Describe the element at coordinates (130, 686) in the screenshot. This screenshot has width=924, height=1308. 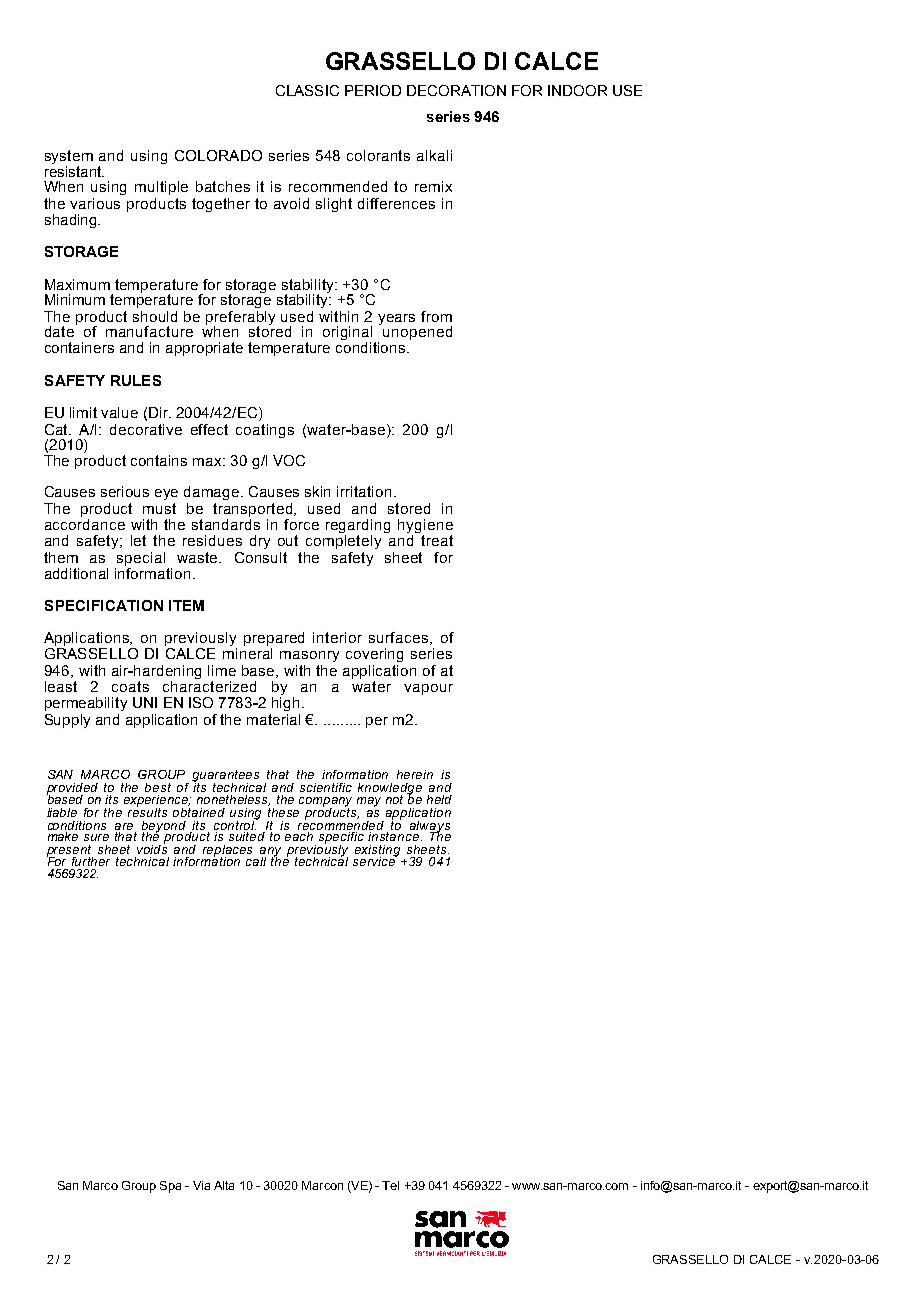
I see `coats` at that location.
